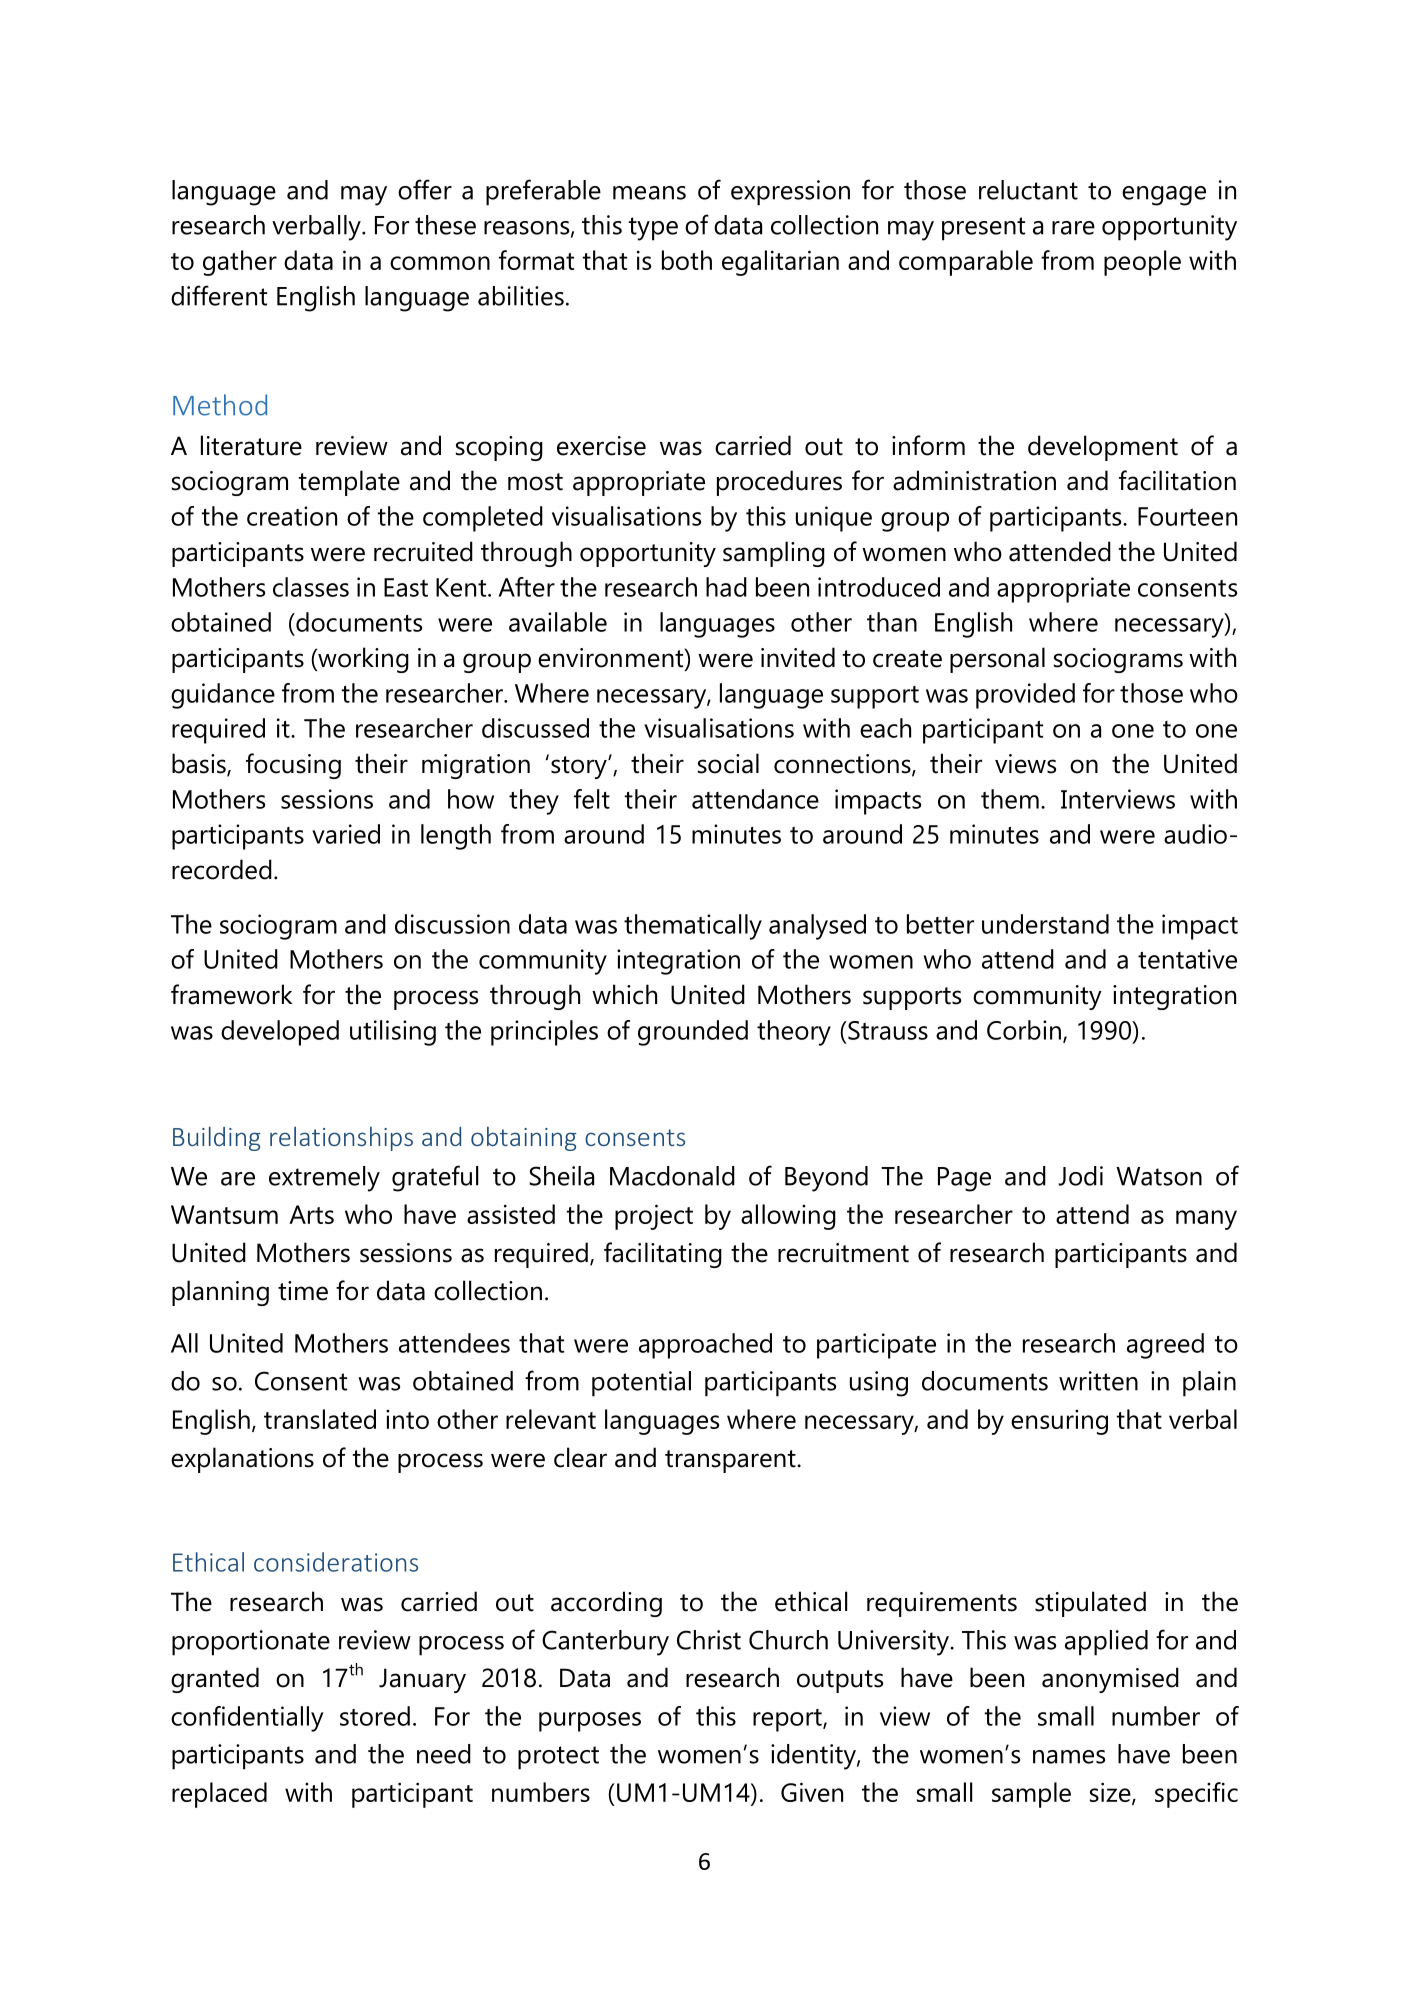  What do you see at coordinates (1024, 1030) in the screenshot?
I see `Corbin` at bounding box center [1024, 1030].
